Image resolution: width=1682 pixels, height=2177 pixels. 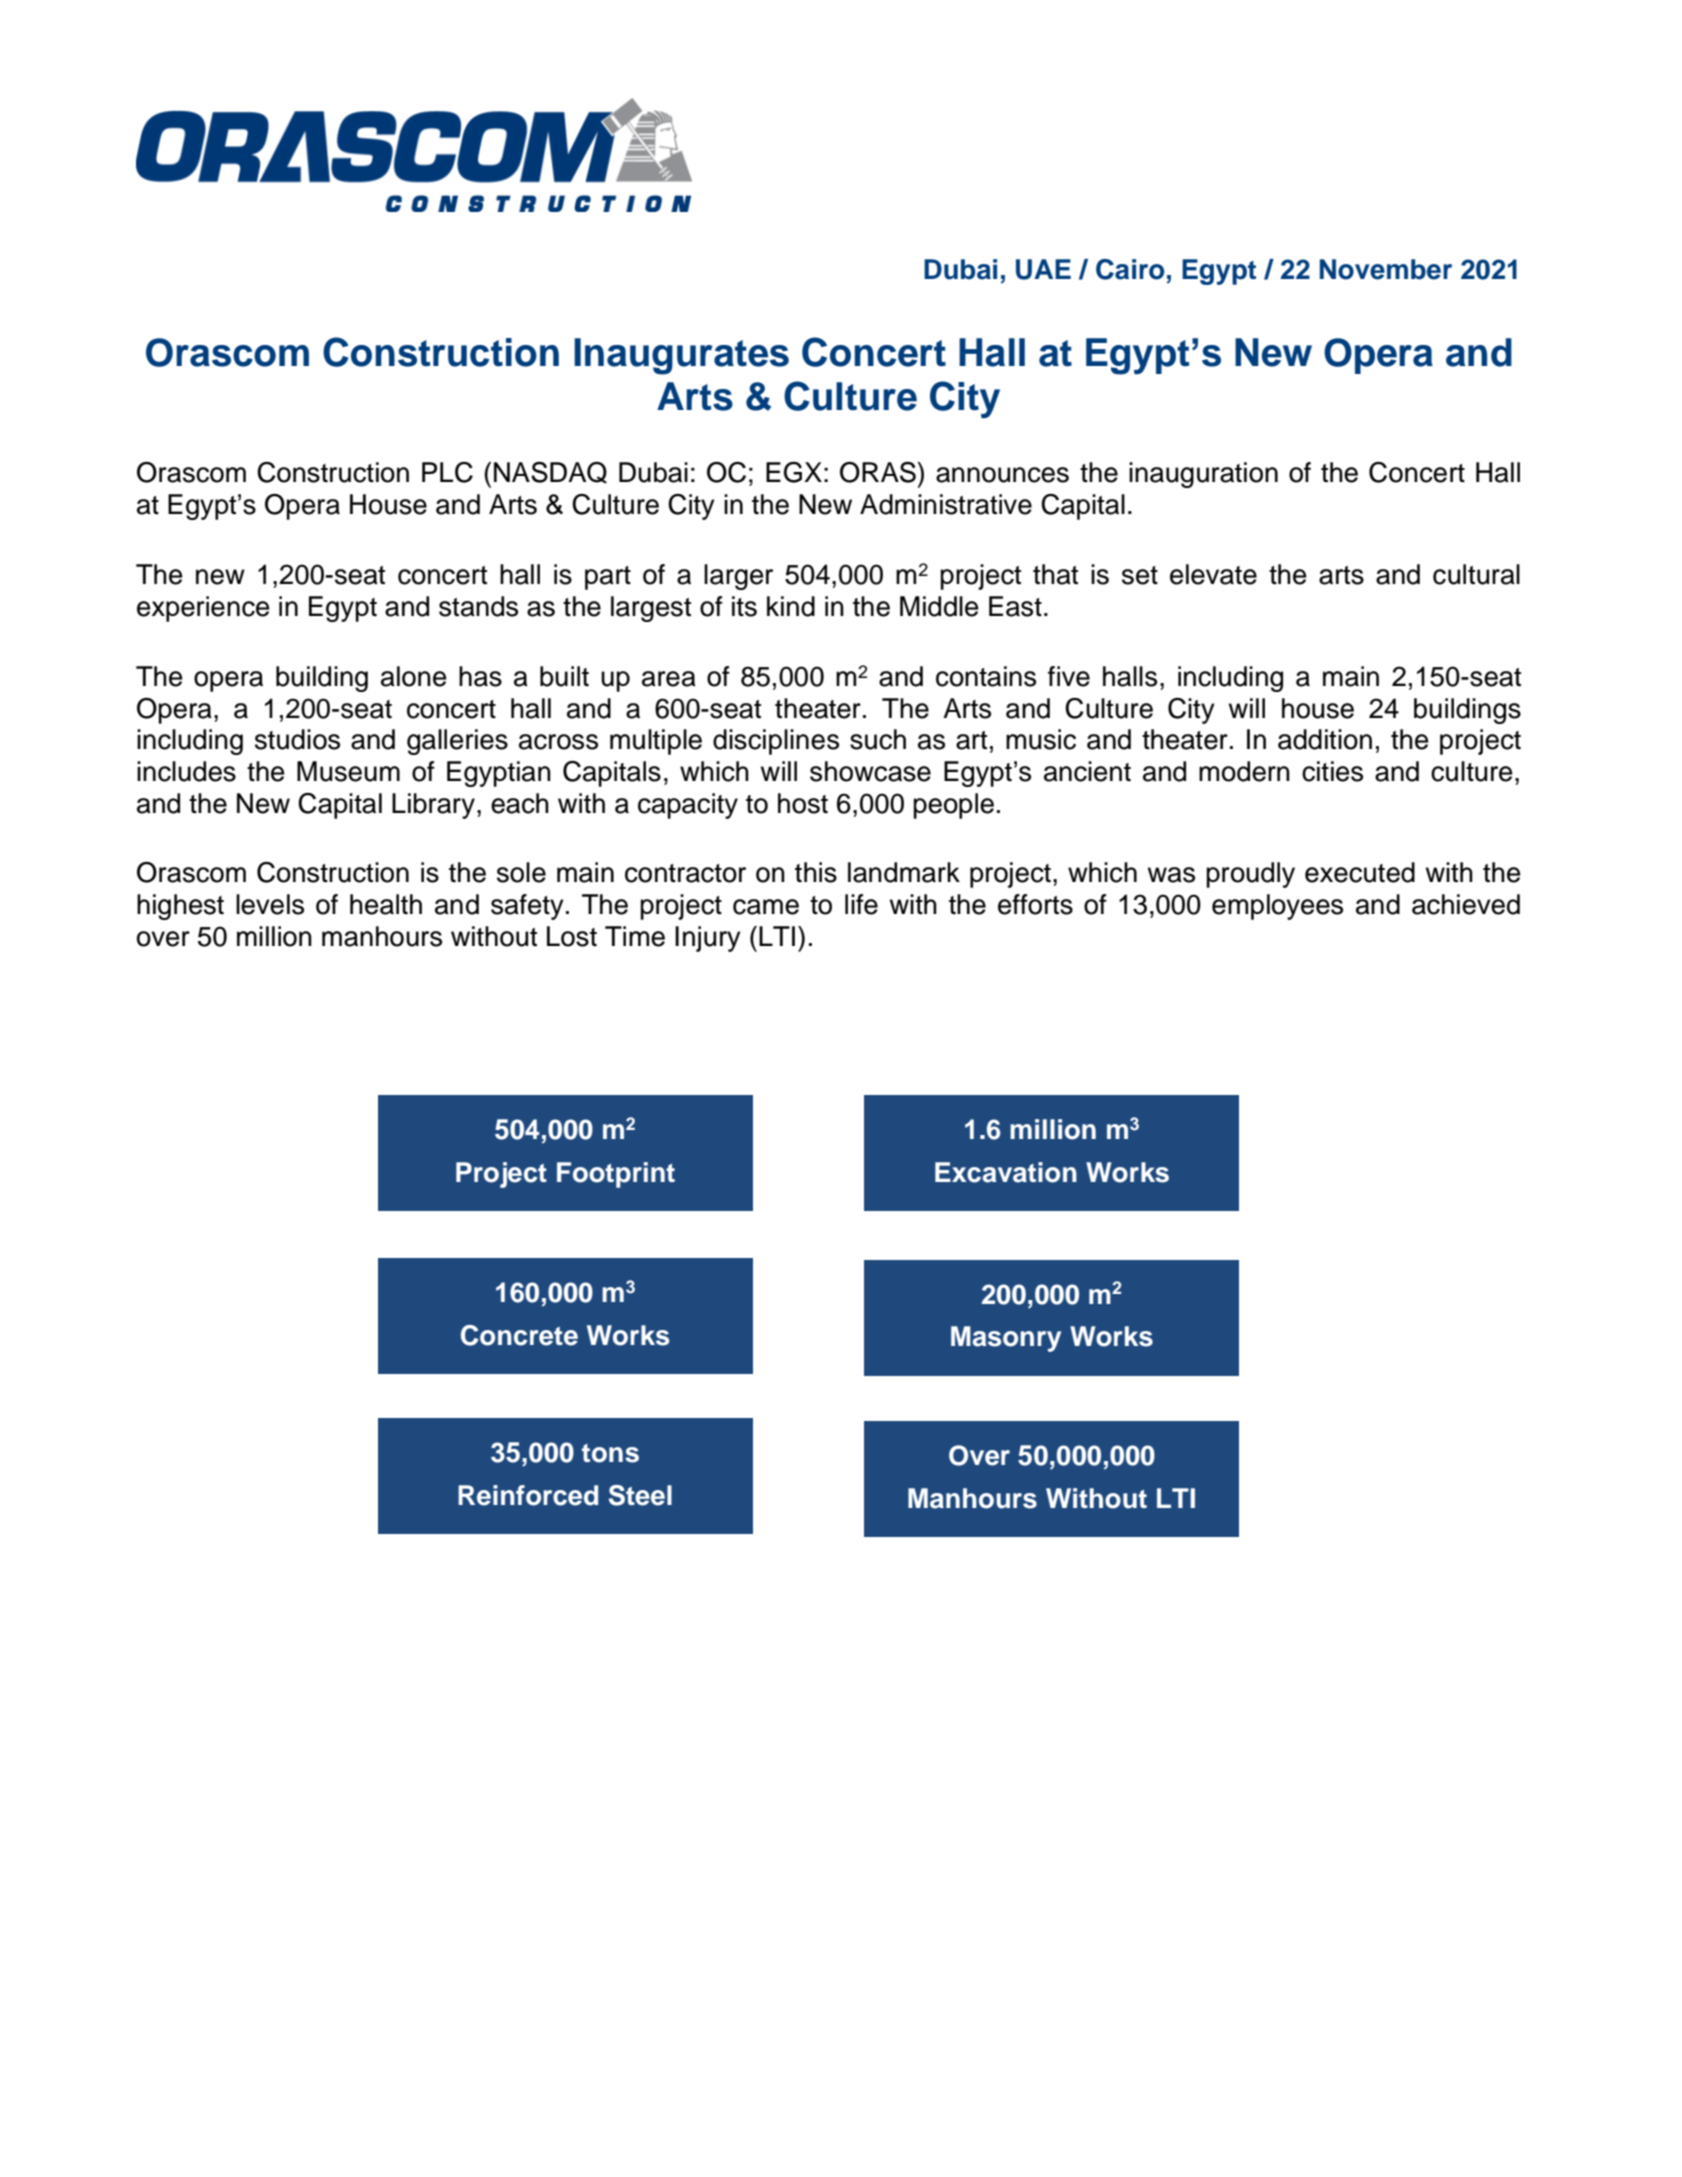 What do you see at coordinates (447, 472) in the page?
I see `PLC` at bounding box center [447, 472].
